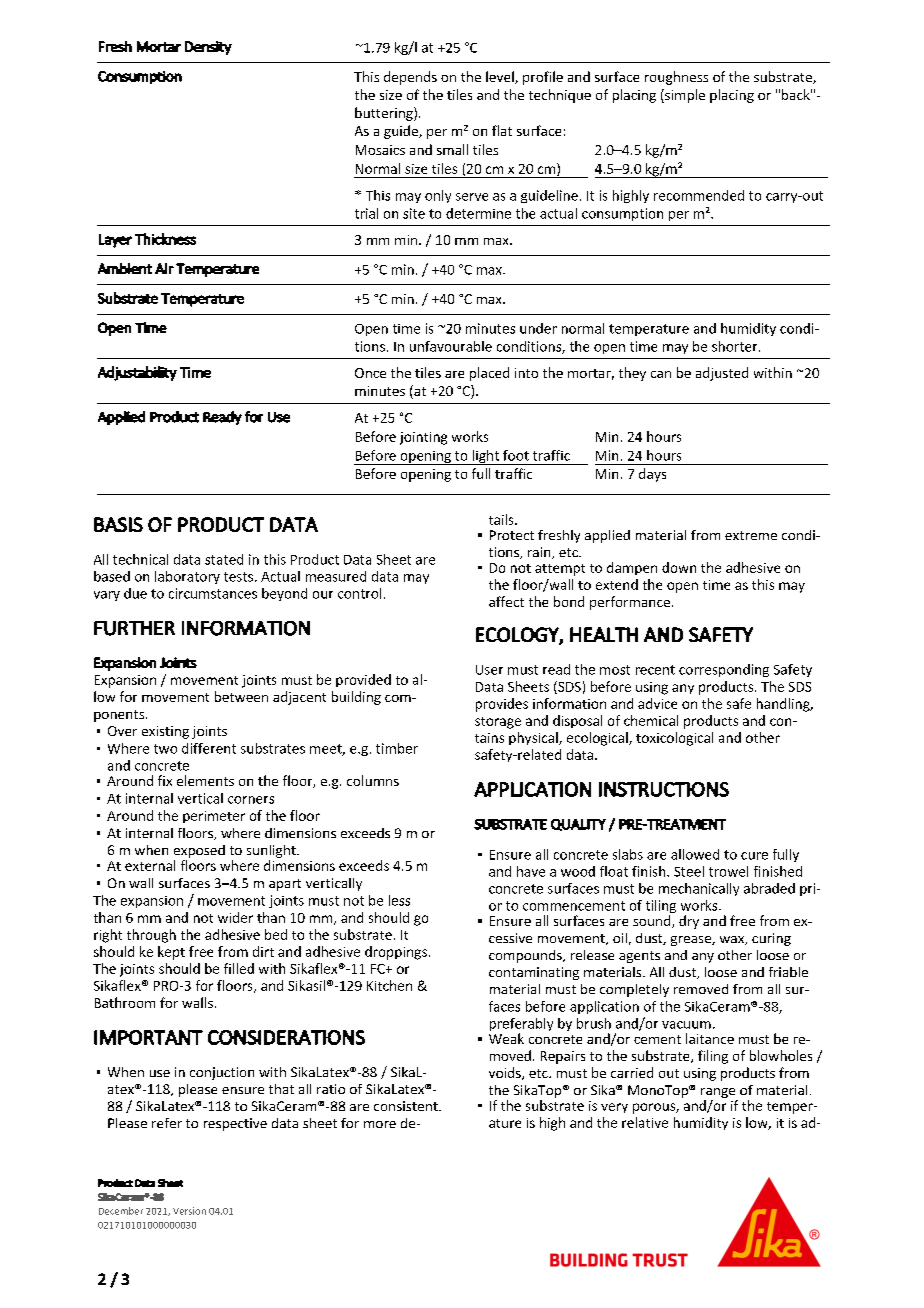 The height and width of the document is (1308, 924). Describe the element at coordinates (373, 780) in the document. I see `columns` at that location.
